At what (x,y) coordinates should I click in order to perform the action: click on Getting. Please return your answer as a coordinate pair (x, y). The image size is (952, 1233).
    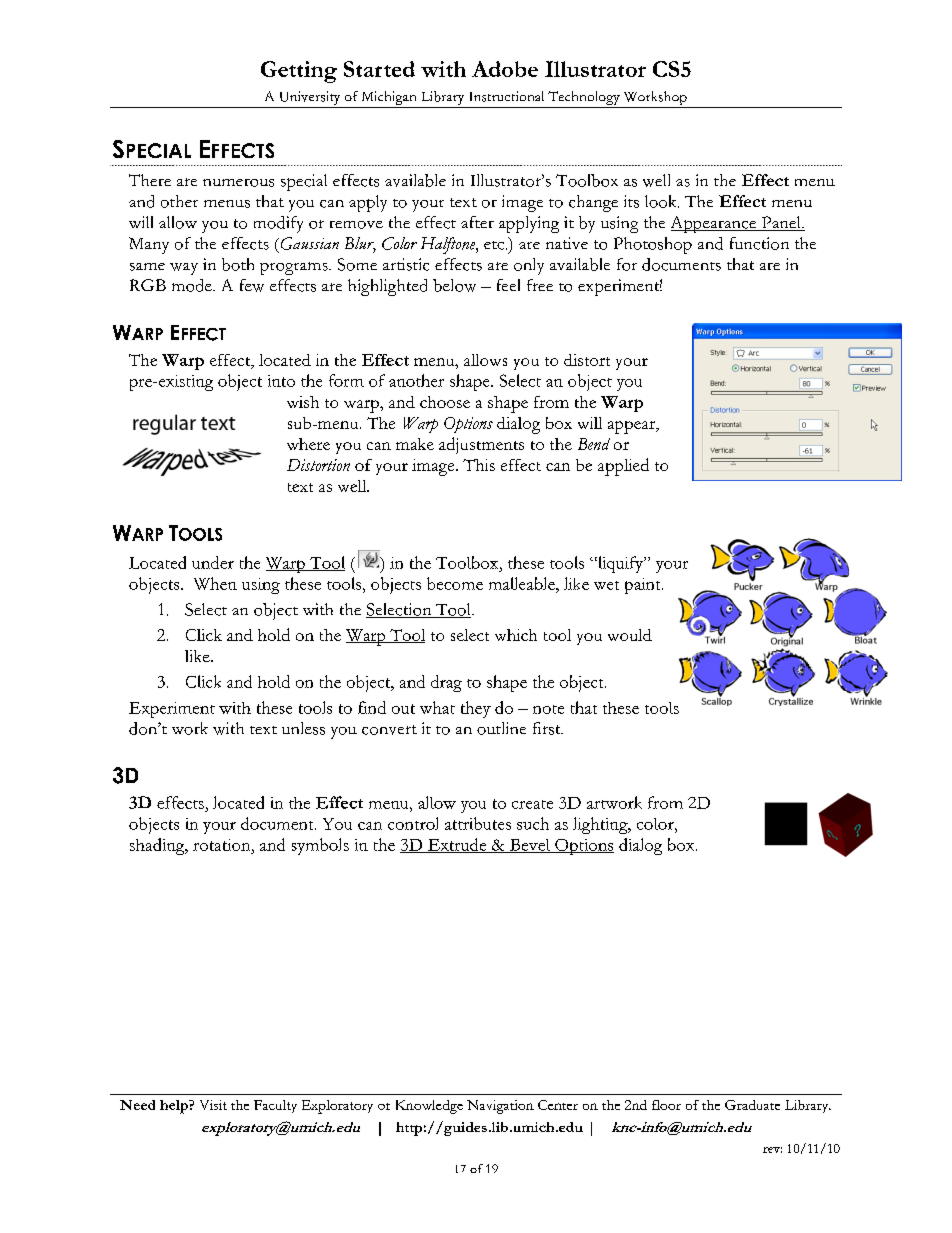
    Looking at the image, I should click on (299, 72).
